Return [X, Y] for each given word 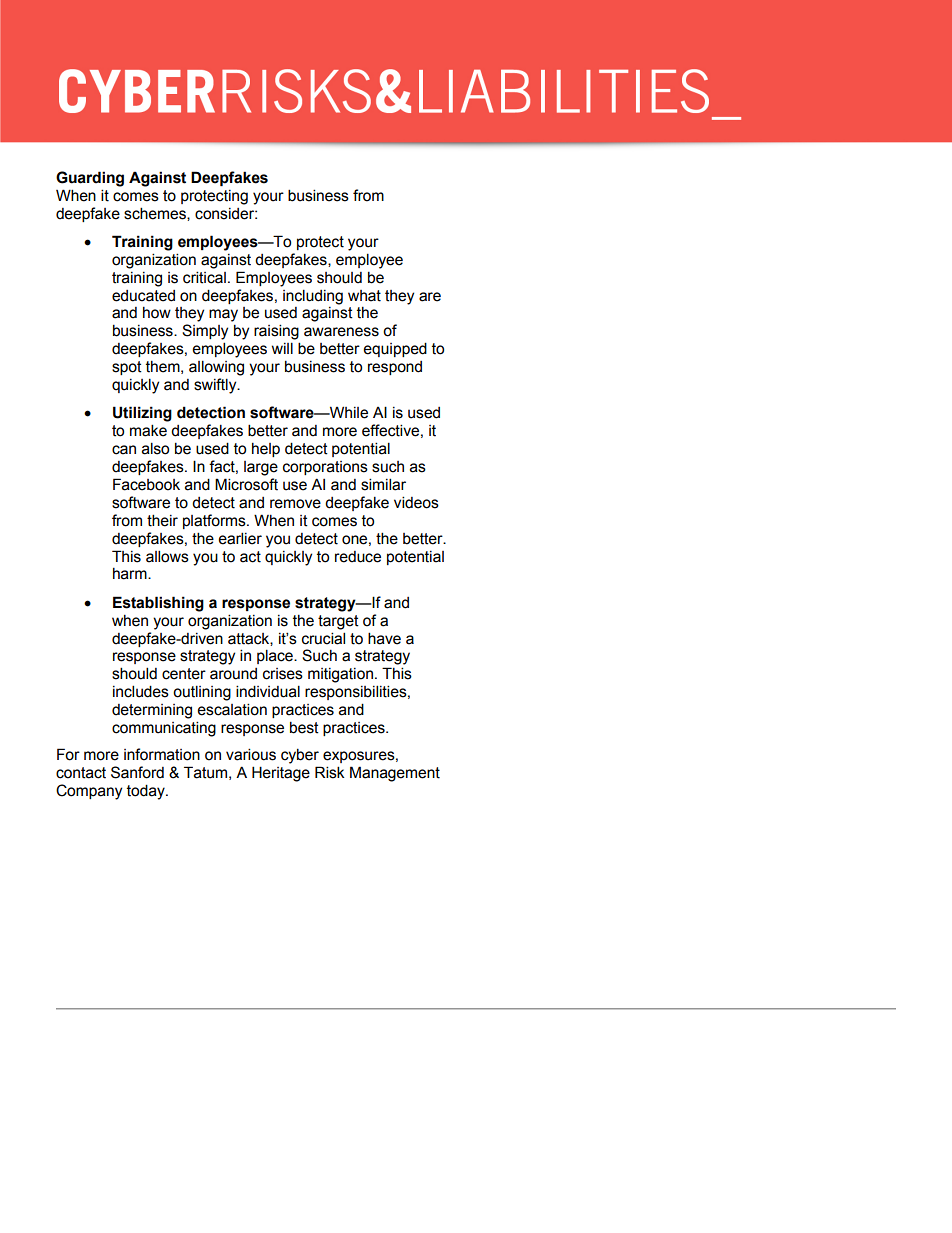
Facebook [146, 484]
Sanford [137, 772]
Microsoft [246, 484]
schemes [156, 214]
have [384, 638]
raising [276, 332]
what [364, 296]
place [276, 656]
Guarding [90, 179]
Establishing [158, 604]
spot [127, 368]
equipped [395, 349]
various [251, 754]
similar [383, 484]
